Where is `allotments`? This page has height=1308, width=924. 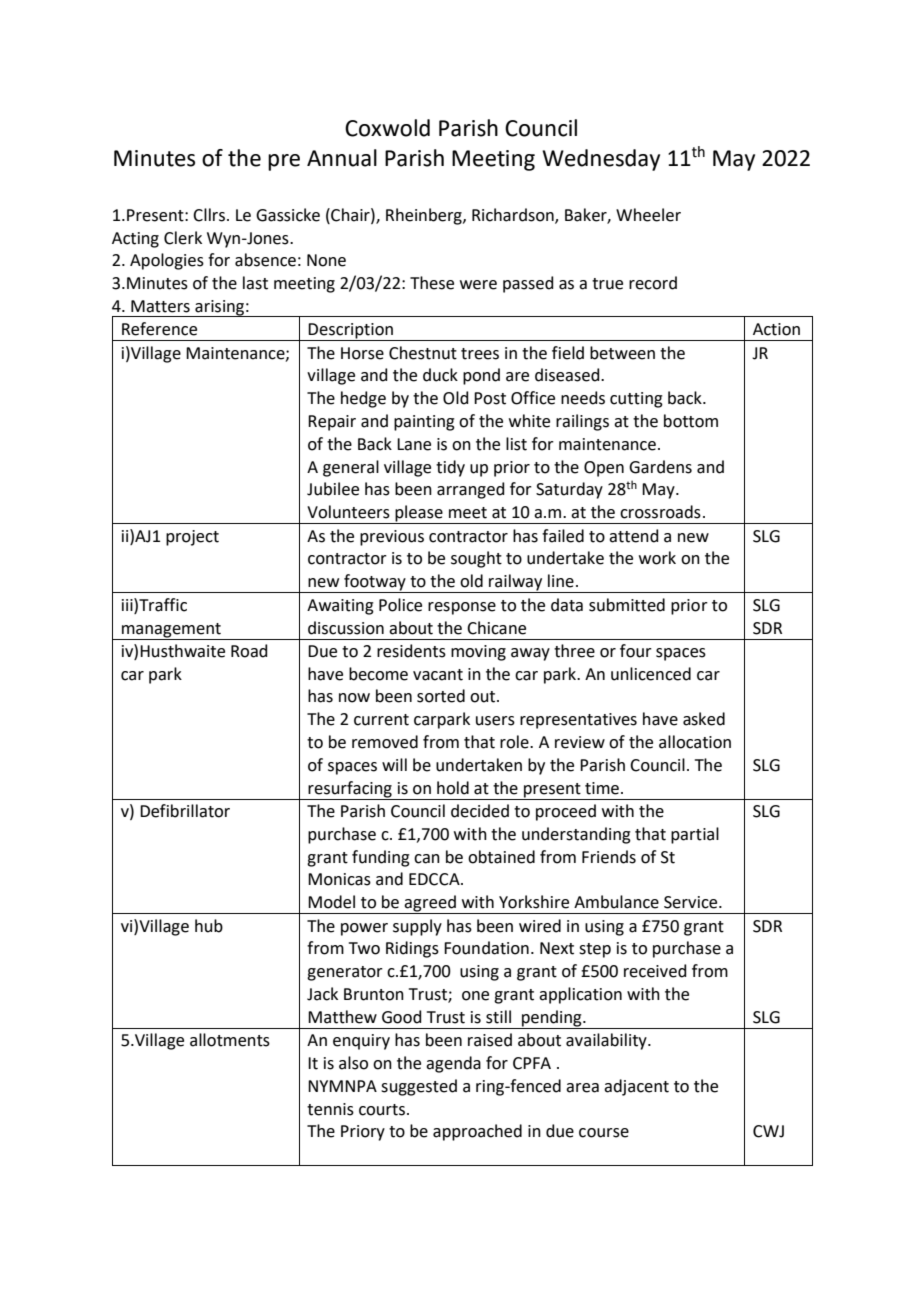
allotments is located at coordinates (230, 1040).
